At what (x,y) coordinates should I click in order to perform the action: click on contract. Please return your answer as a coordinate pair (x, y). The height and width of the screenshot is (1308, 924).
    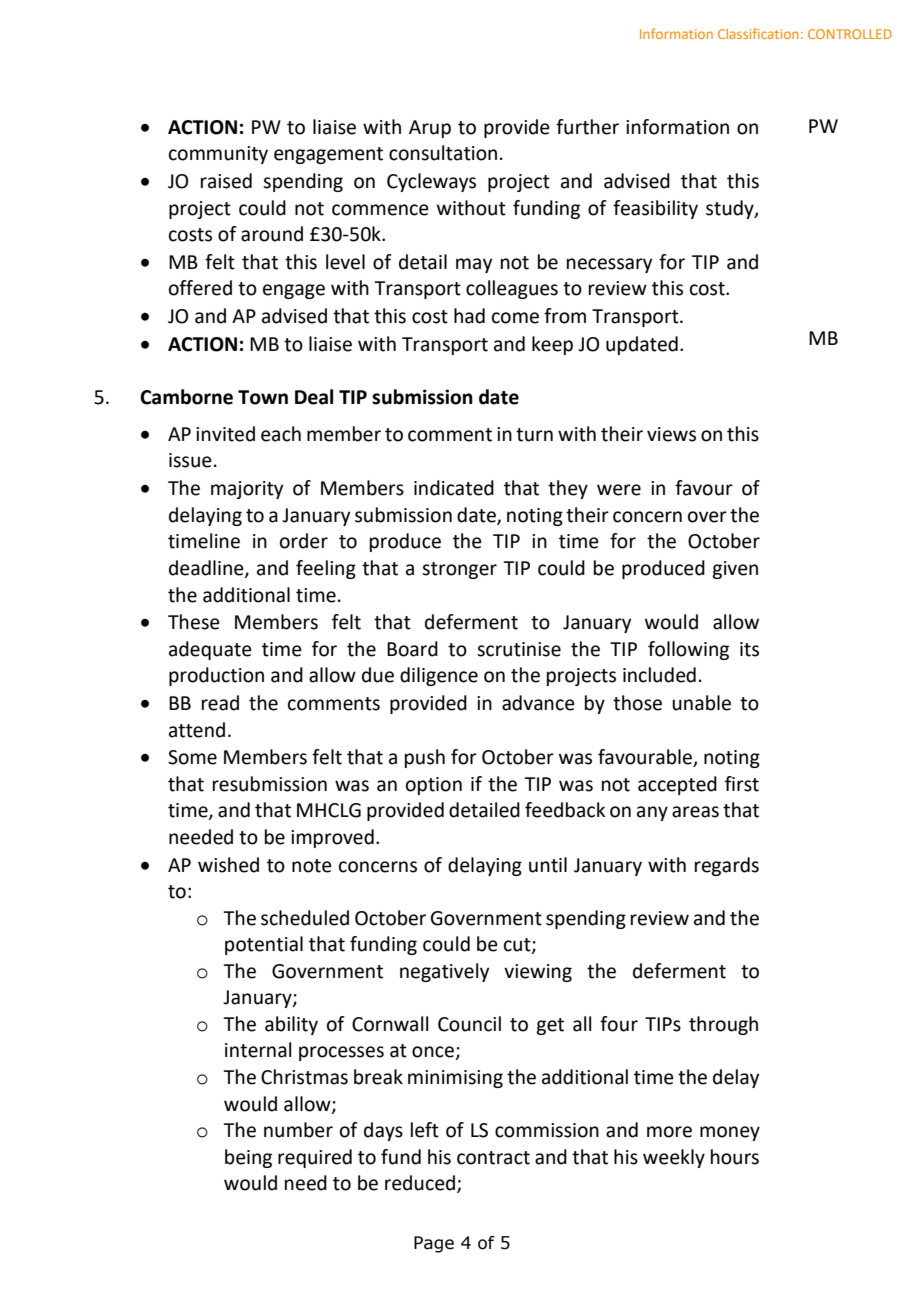
    Looking at the image, I should click on (493, 1158).
